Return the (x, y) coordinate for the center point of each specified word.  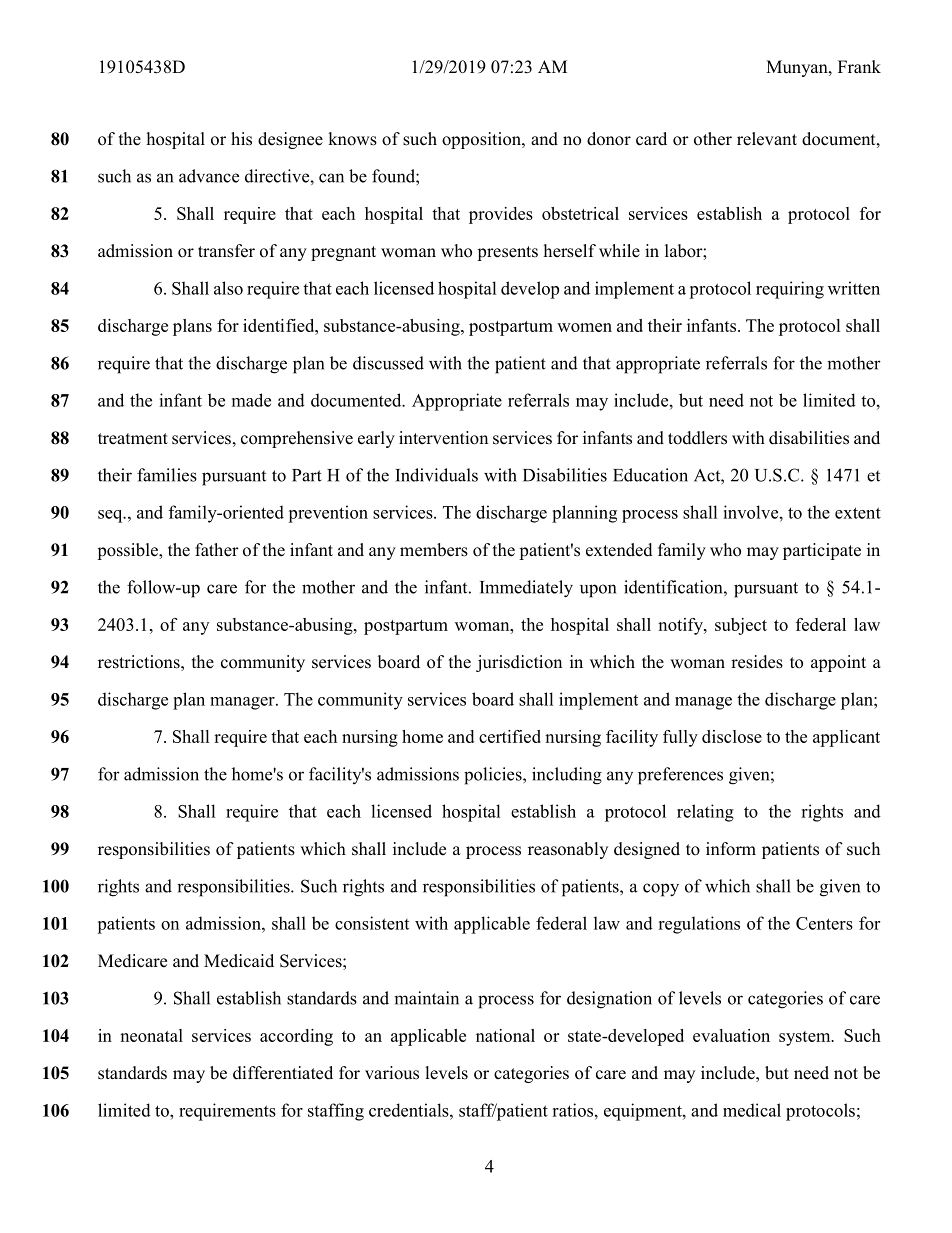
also (228, 288)
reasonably (568, 850)
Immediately (526, 589)
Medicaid (239, 961)
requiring (790, 290)
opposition (482, 140)
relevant (767, 139)
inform (731, 849)
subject (741, 626)
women (584, 327)
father (217, 550)
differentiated (283, 1073)
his (241, 139)
